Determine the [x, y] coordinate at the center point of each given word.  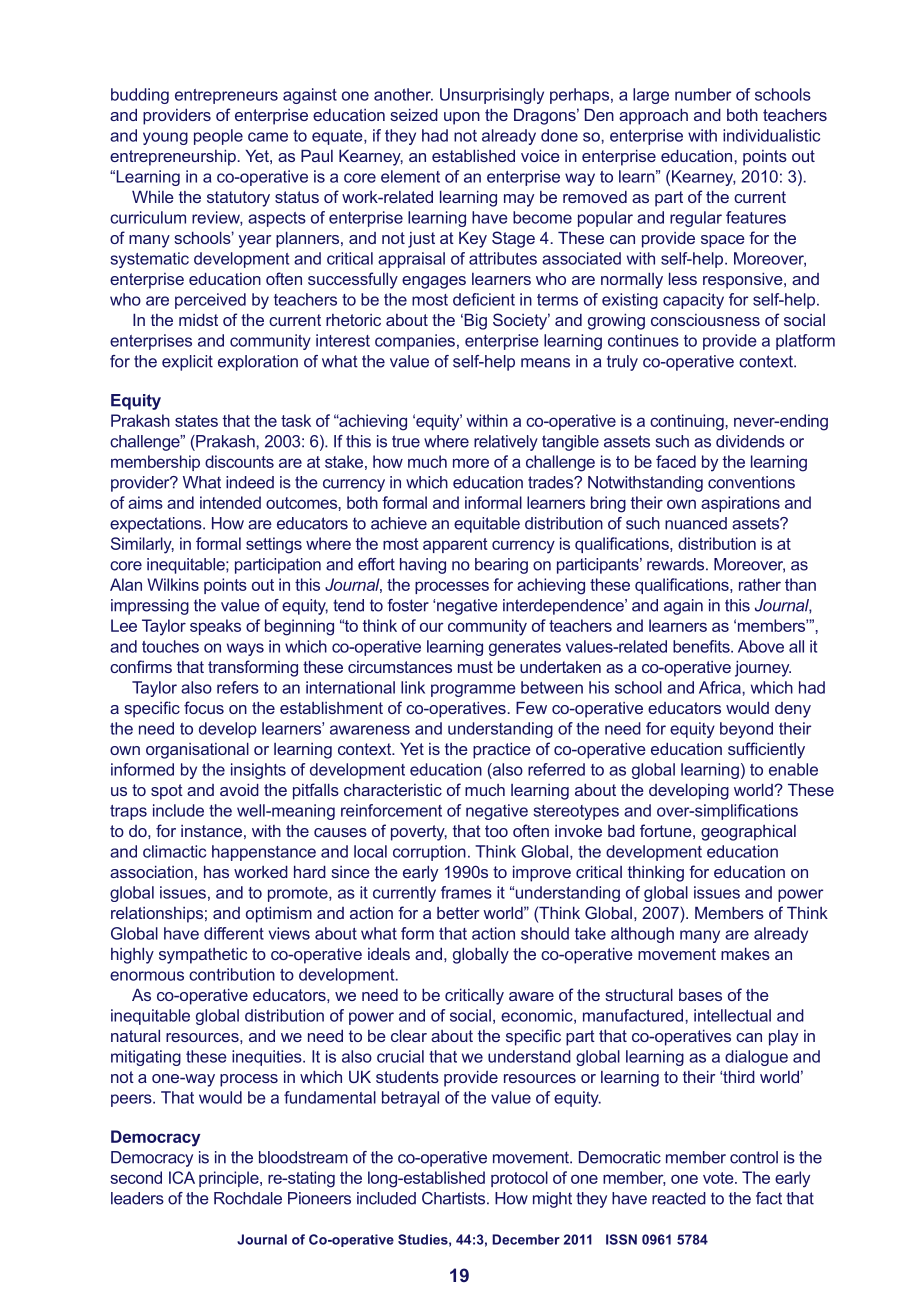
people [218, 137]
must [475, 667]
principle [230, 1179]
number [703, 94]
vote [719, 1178]
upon [462, 118]
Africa [721, 687]
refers [238, 687]
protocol [519, 1179]
